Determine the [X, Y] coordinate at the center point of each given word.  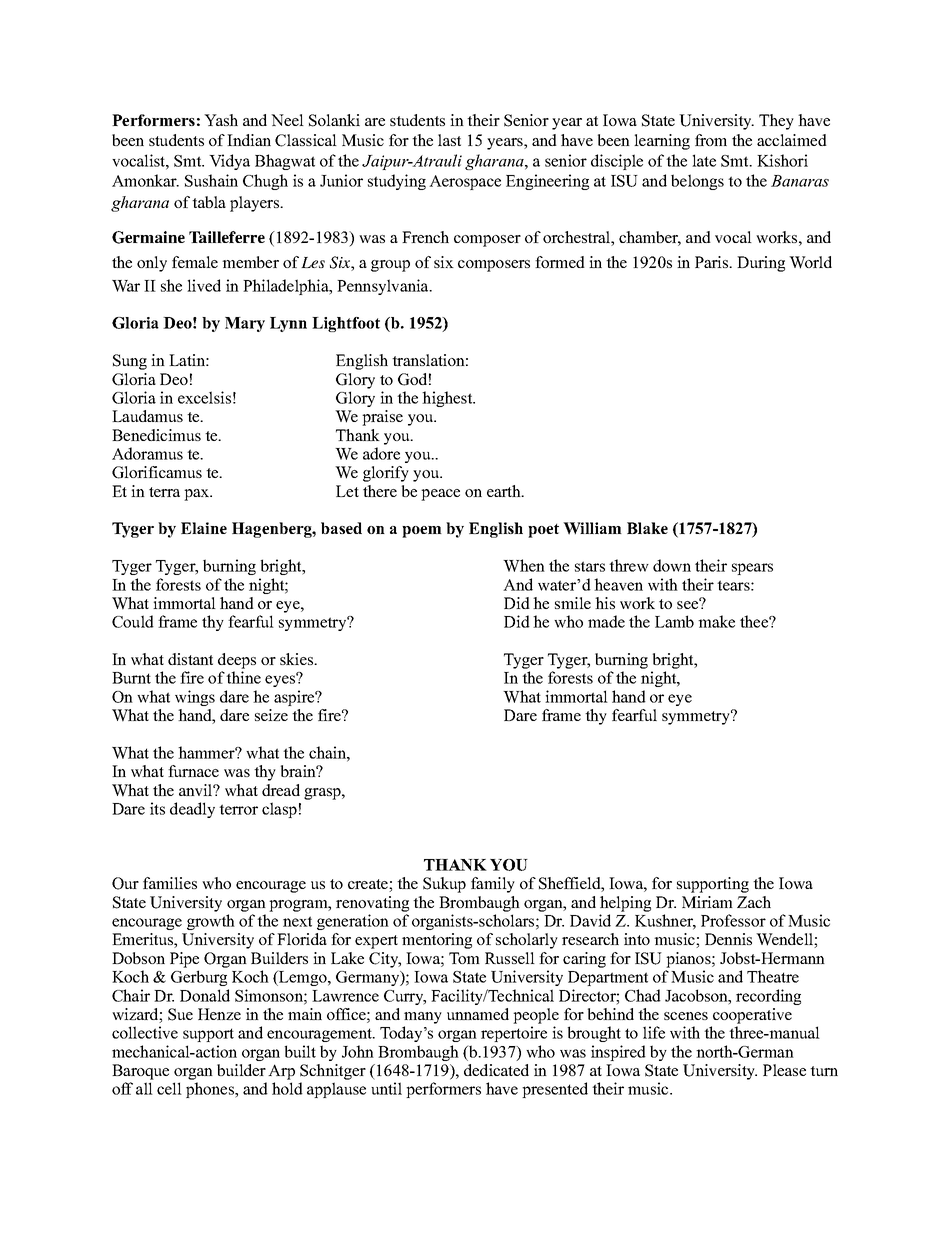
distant [190, 659]
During [761, 264]
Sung [130, 362]
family [493, 885]
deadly [192, 810]
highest [448, 399]
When [524, 565]
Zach [754, 902]
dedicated [496, 1070]
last [449, 140]
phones [211, 1090]
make [716, 621]
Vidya [229, 162]
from [711, 140]
